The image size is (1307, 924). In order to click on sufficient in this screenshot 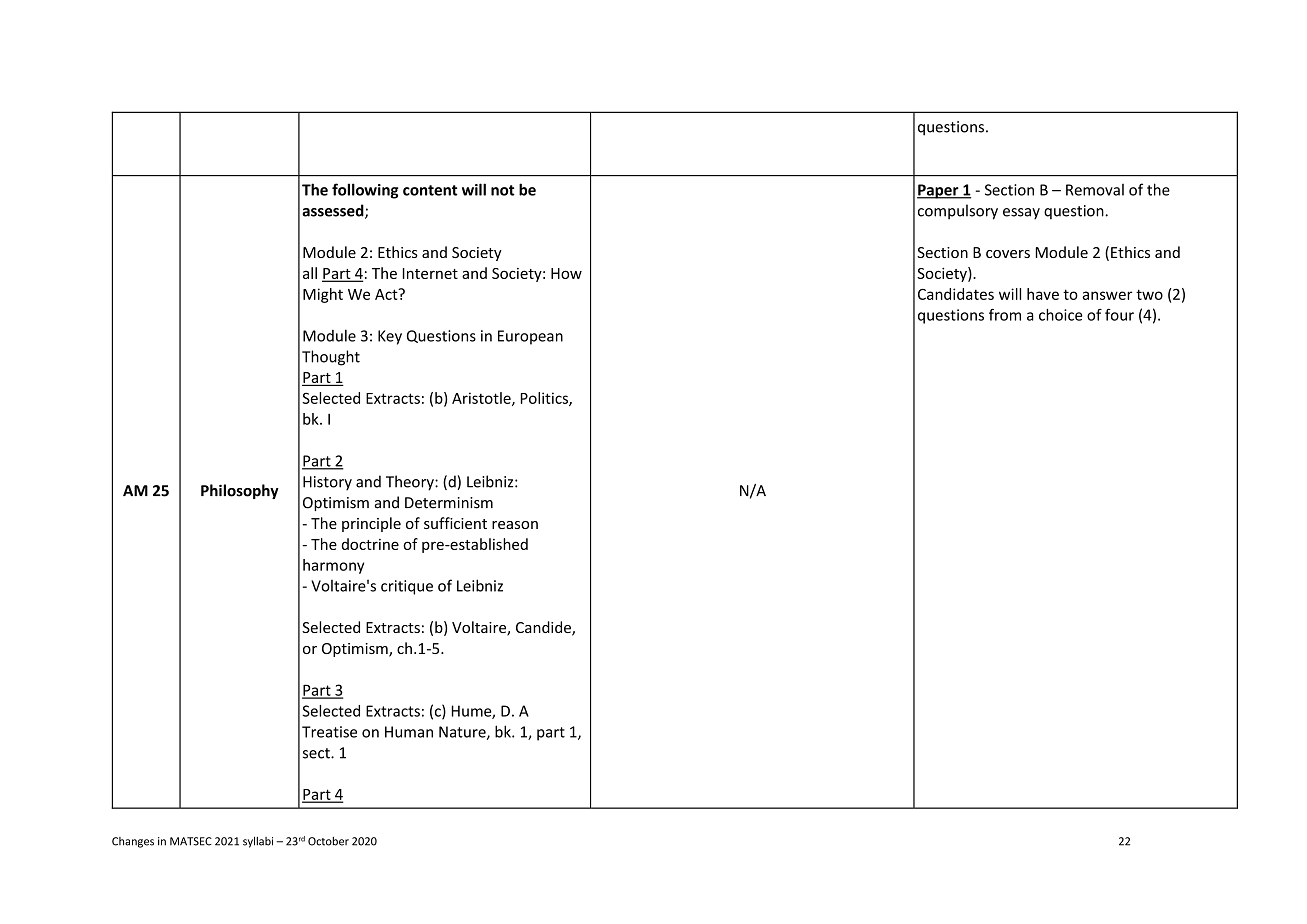, I will do `click(455, 523)`.
